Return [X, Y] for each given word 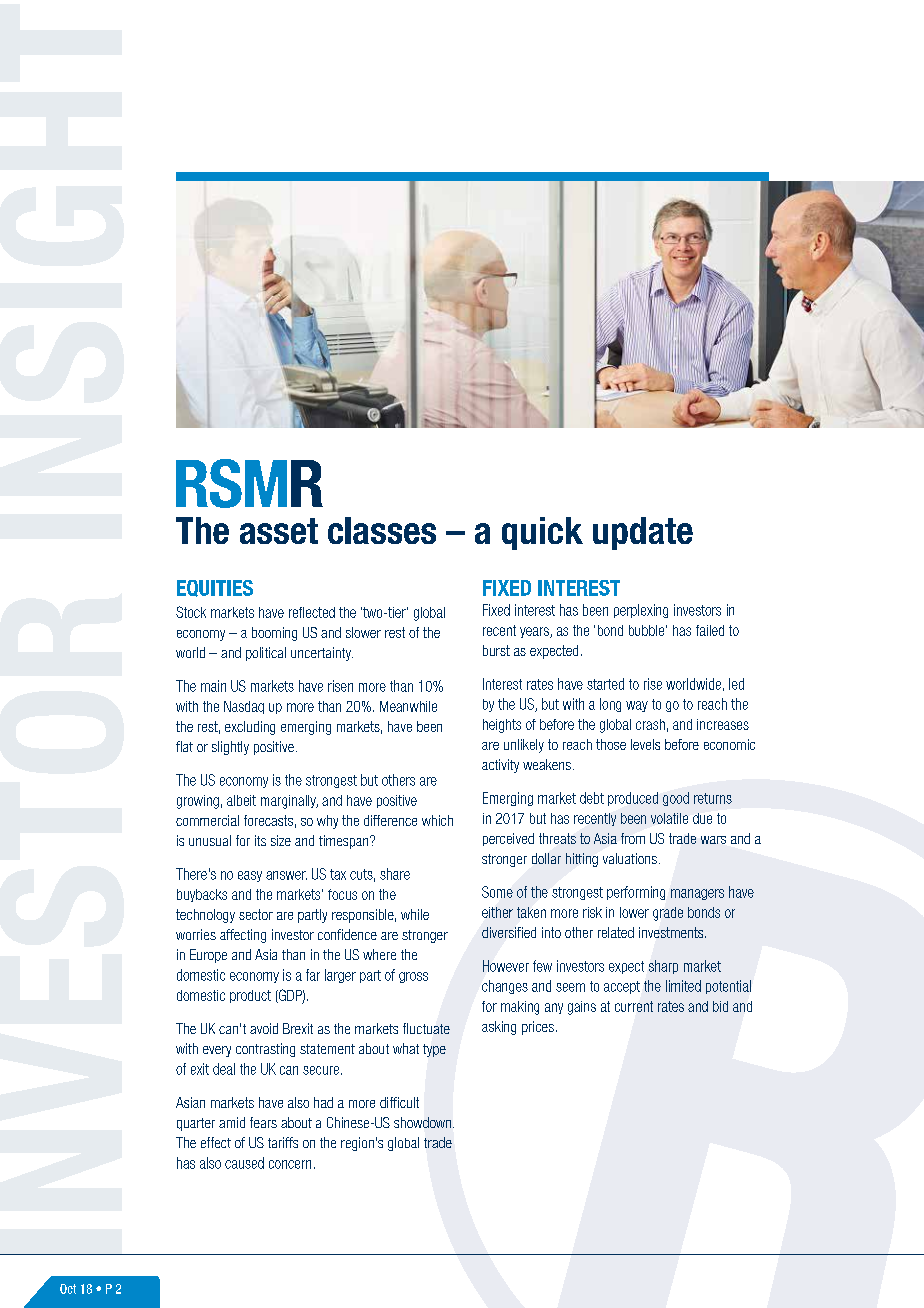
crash [650, 724]
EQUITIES [215, 588]
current [634, 1006]
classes [382, 530]
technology [205, 916]
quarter [196, 1124]
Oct [68, 1289]
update [643, 533]
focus [342, 894]
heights [502, 726]
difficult [399, 1102]
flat [184, 746]
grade [668, 914]
